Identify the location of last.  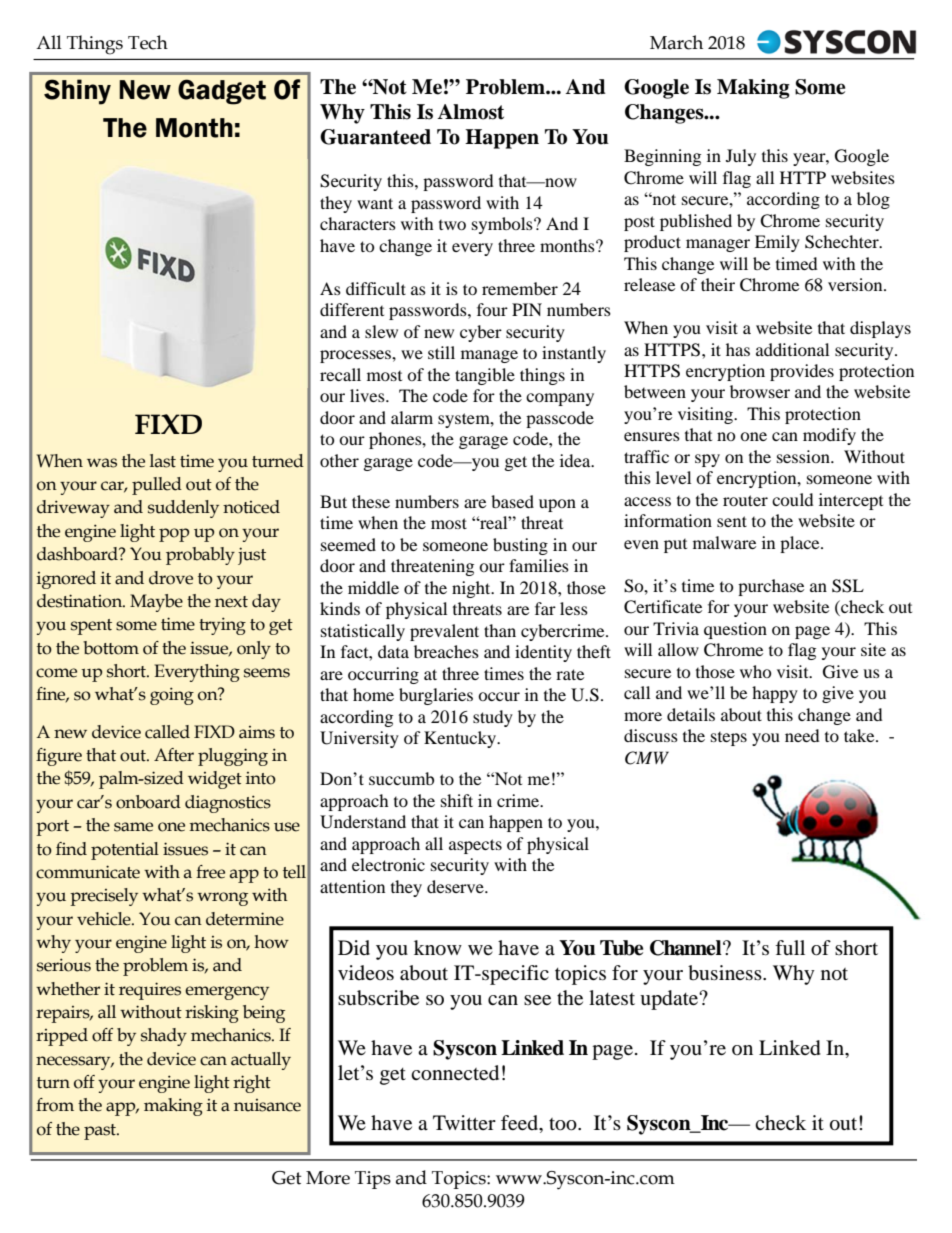
(163, 461).
